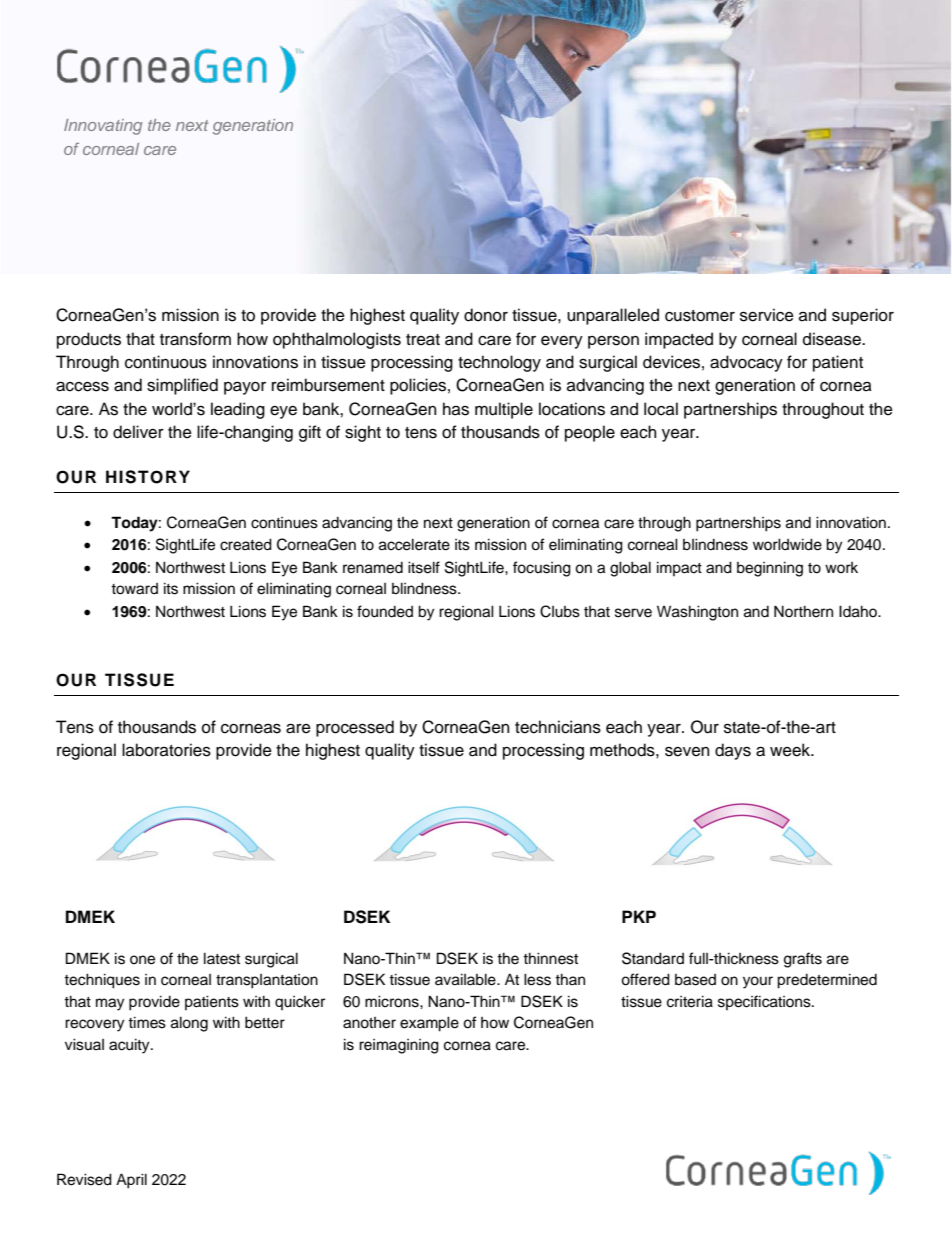 This document has width=952, height=1233. Describe the element at coordinates (399, 1046) in the document. I see `reimagining` at that location.
